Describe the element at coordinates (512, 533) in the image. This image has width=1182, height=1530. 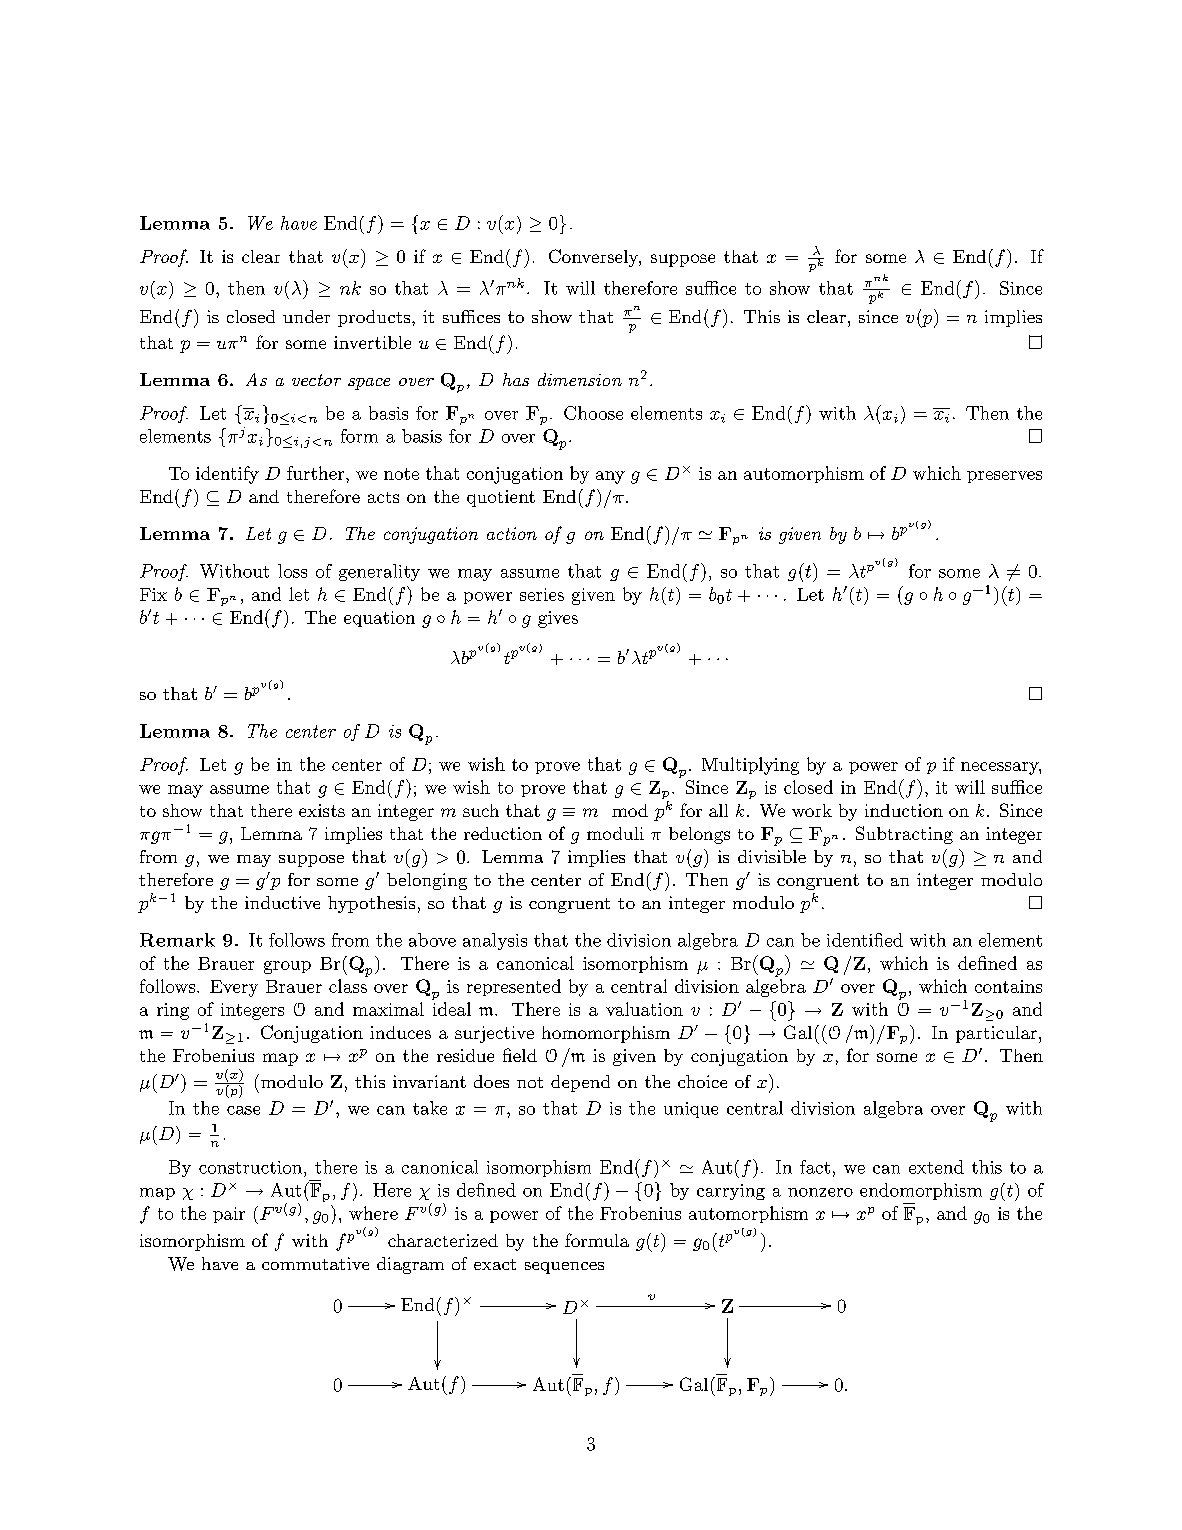
I see `action` at that location.
